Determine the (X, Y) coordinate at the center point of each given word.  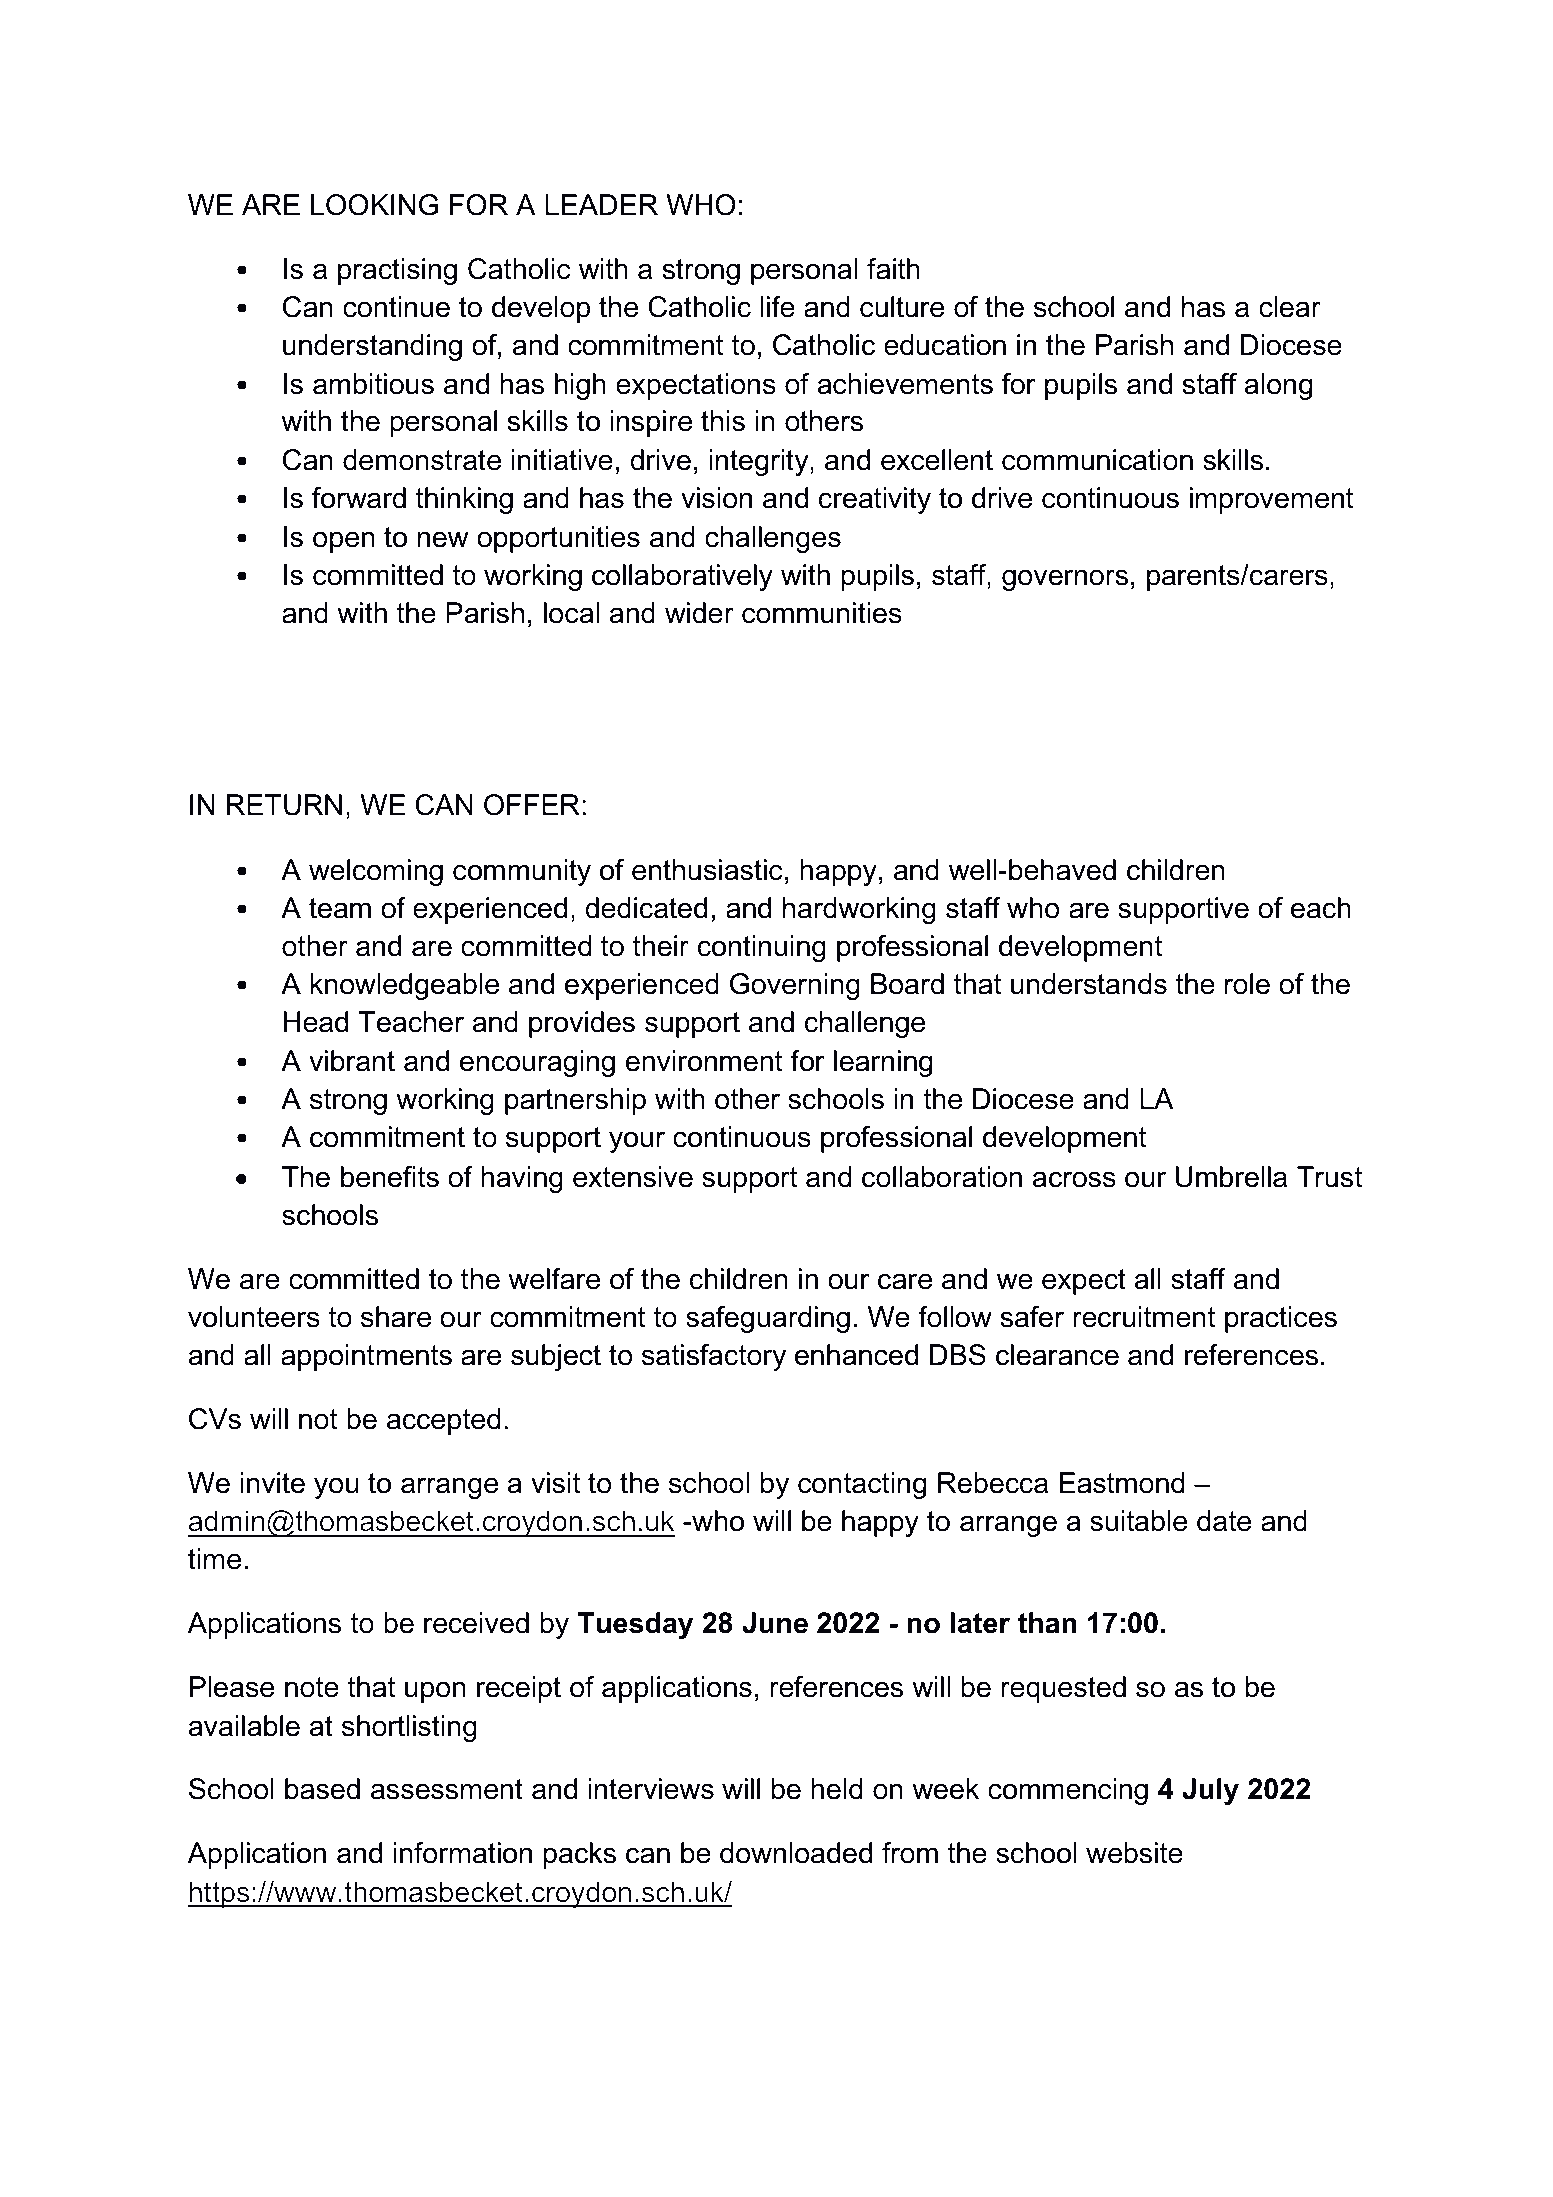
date (1224, 1521)
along (1278, 386)
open (344, 542)
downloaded (796, 1853)
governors (1065, 580)
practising (397, 271)
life (778, 307)
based (322, 1789)
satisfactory (714, 1357)
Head (316, 1022)
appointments (366, 1357)
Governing (795, 986)
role (1247, 984)
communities (822, 613)
